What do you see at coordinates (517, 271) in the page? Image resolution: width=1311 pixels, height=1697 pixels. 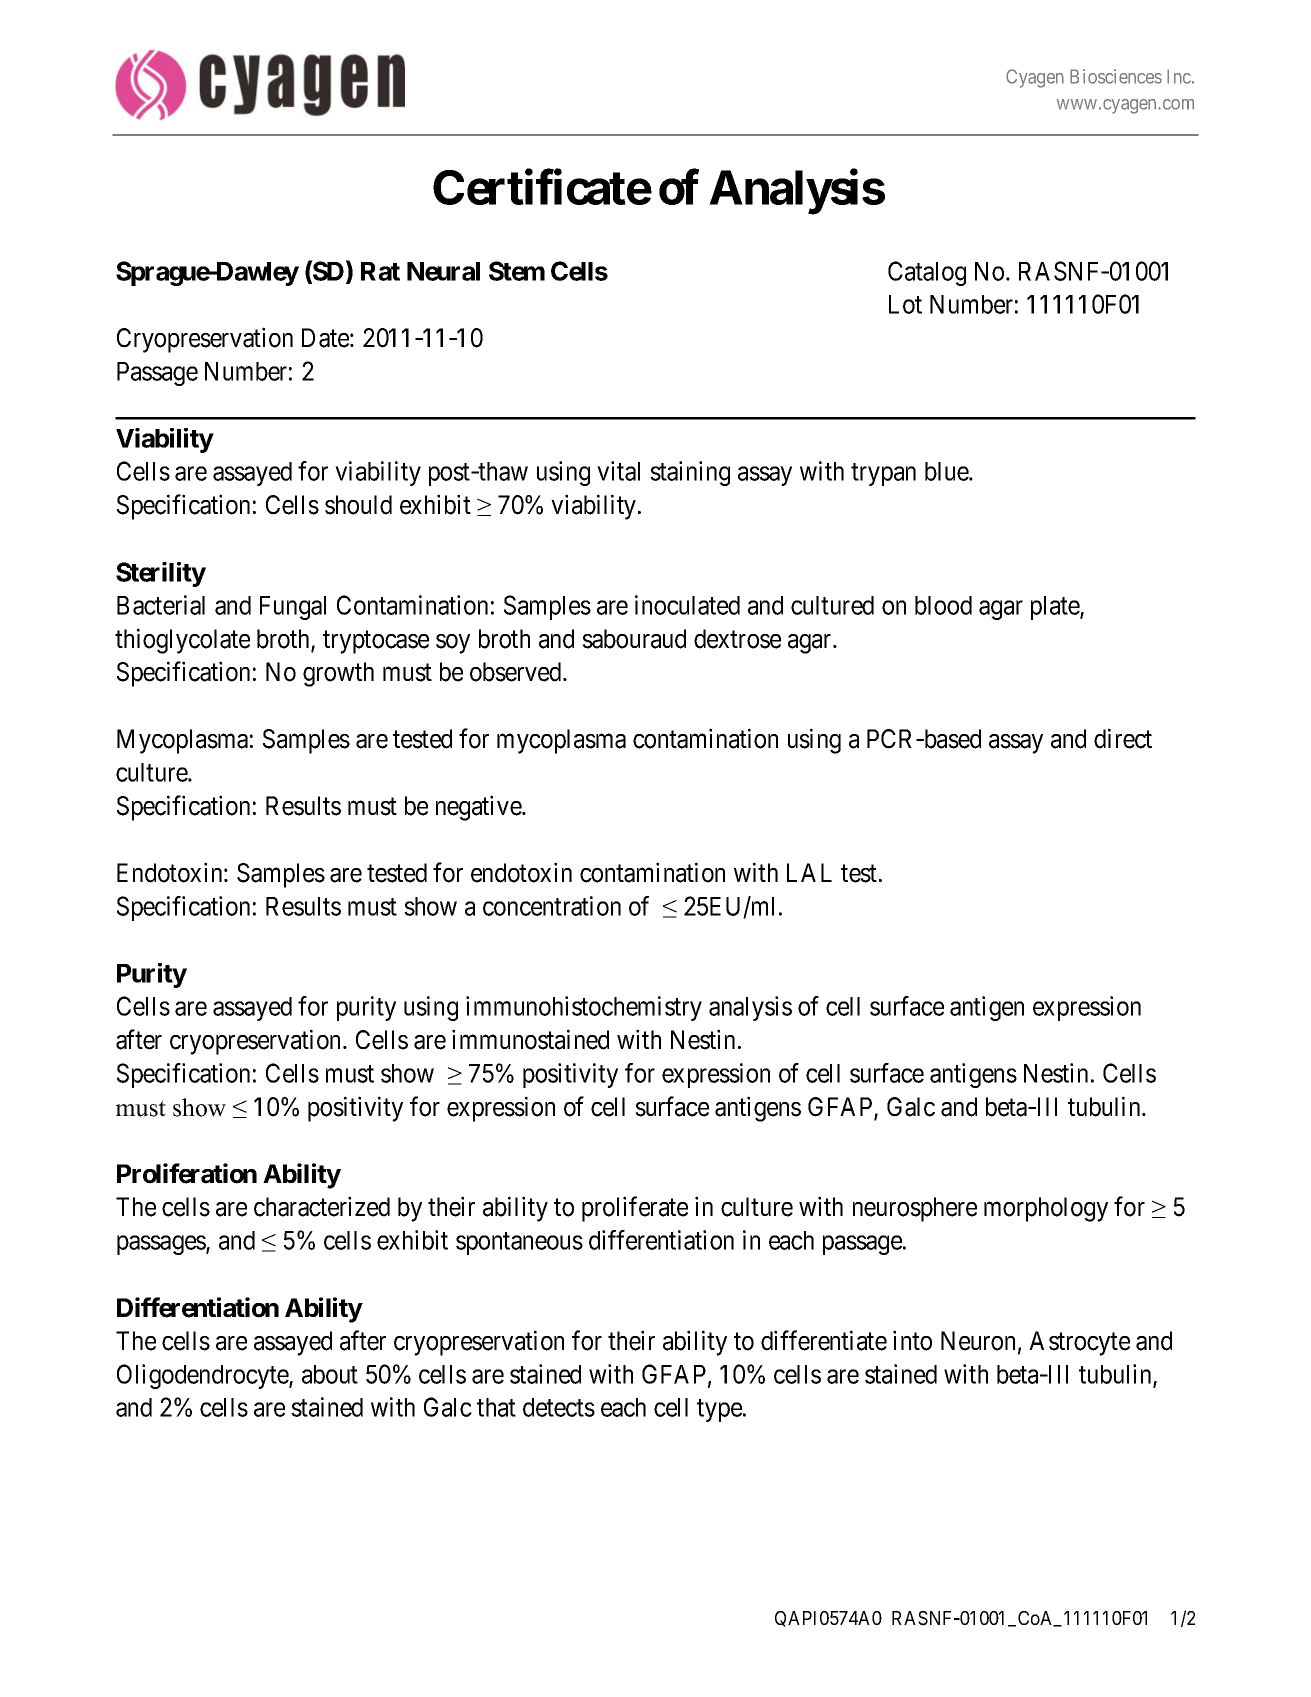 I see `Stem` at bounding box center [517, 271].
